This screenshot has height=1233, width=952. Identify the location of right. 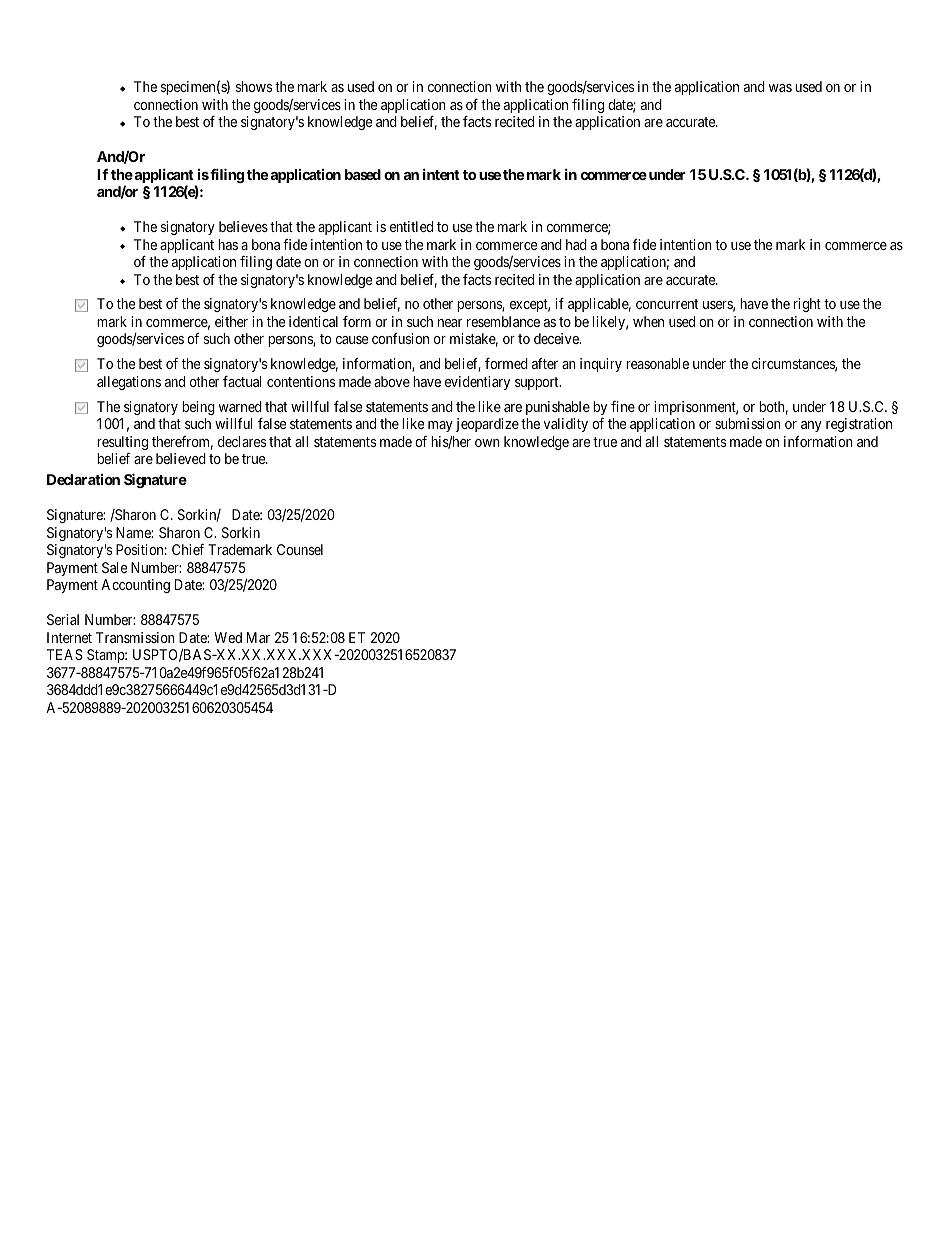
(807, 305).
